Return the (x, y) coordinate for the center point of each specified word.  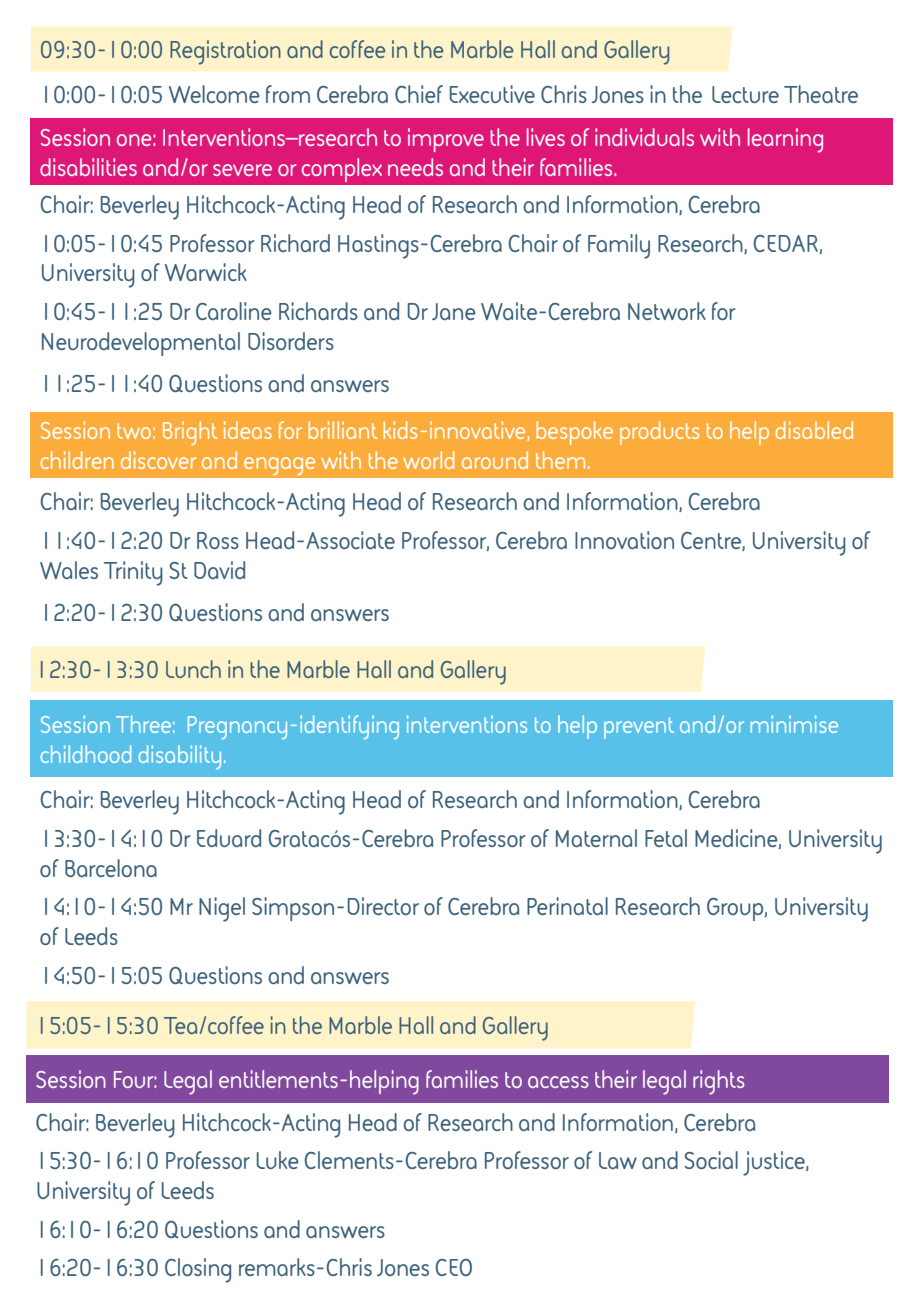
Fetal (666, 838)
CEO (453, 1267)
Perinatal (567, 906)
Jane (454, 311)
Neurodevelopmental (141, 344)
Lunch (193, 669)
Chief (419, 94)
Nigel (222, 909)
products (659, 433)
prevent (639, 728)
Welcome (214, 94)
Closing (198, 1270)
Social (711, 1160)
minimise (794, 724)
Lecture (745, 94)
